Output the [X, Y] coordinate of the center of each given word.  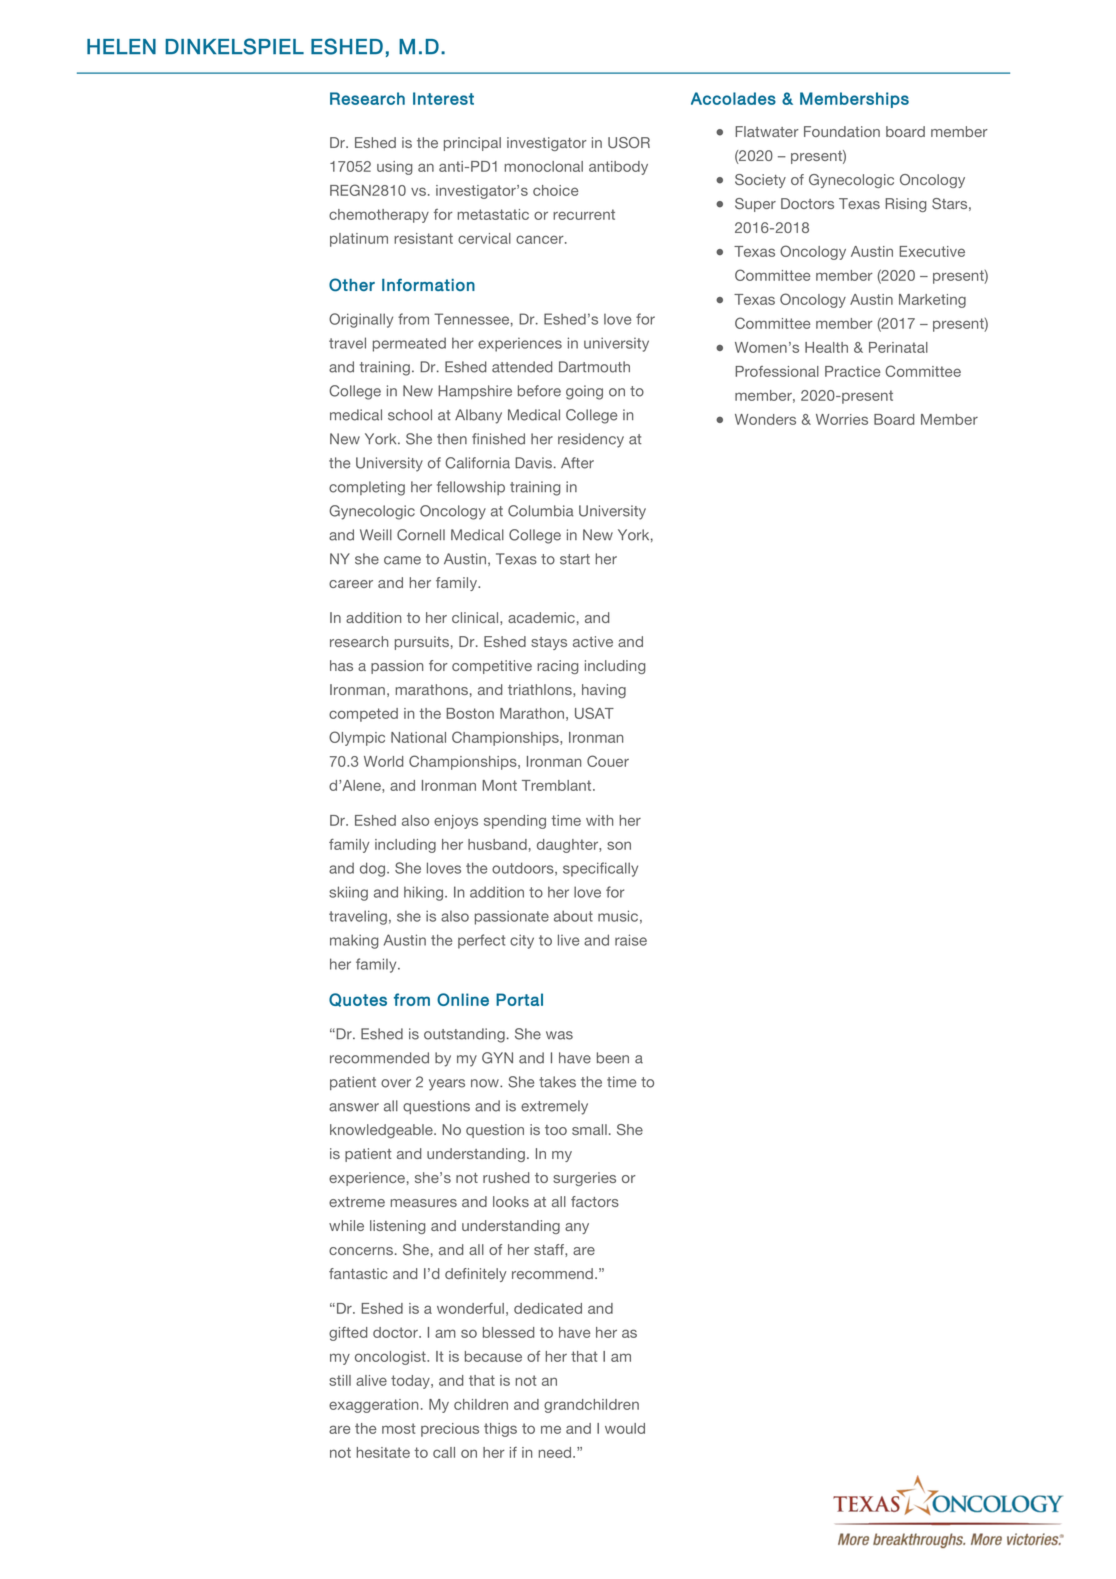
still [340, 1380]
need [556, 1452]
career [351, 584]
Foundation [842, 131]
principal [472, 144]
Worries [842, 419]
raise [631, 940]
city [522, 941]
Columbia [541, 511]
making [354, 941]
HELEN [121, 46]
